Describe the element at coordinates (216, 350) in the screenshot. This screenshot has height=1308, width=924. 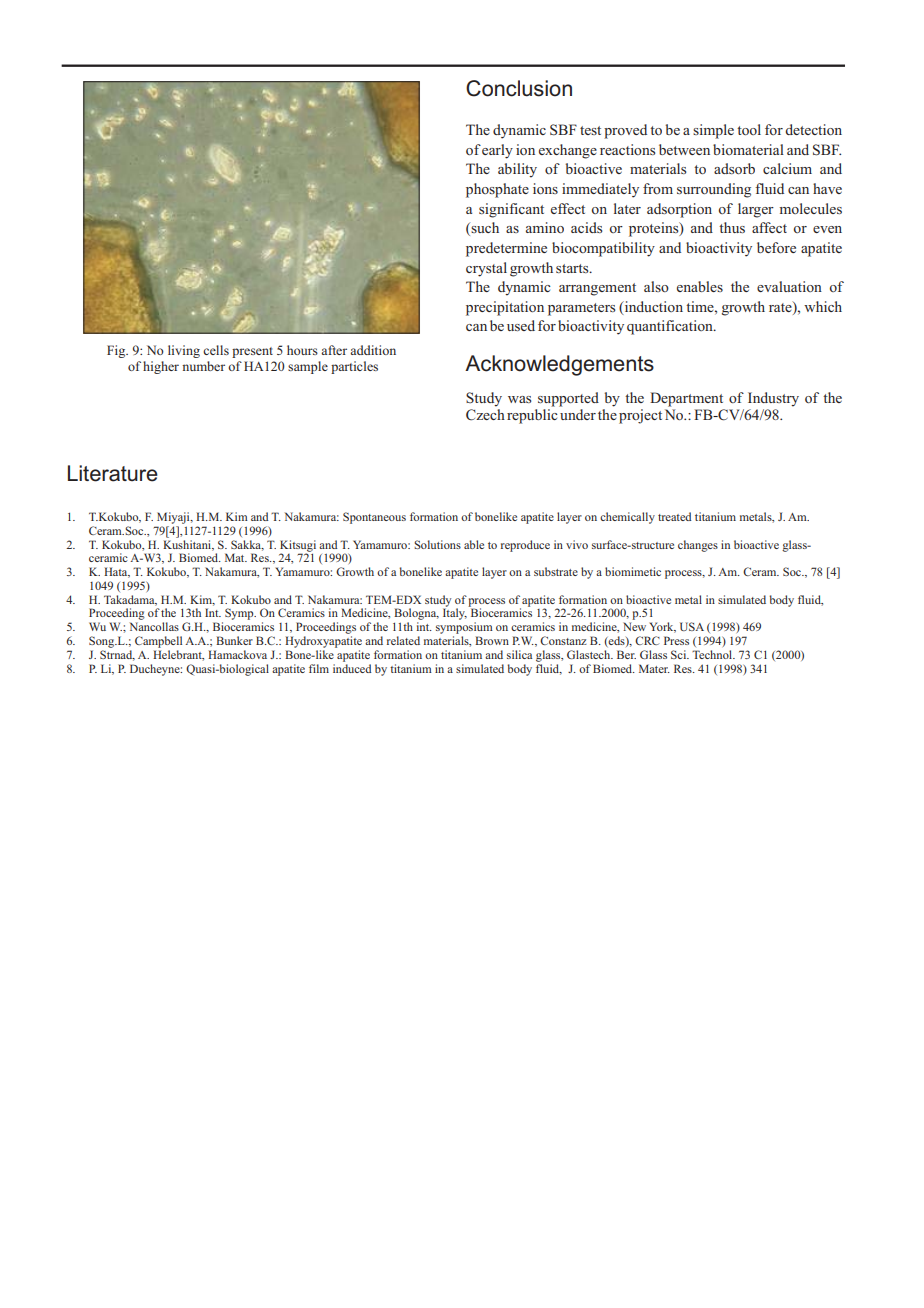
I see `cells` at that location.
